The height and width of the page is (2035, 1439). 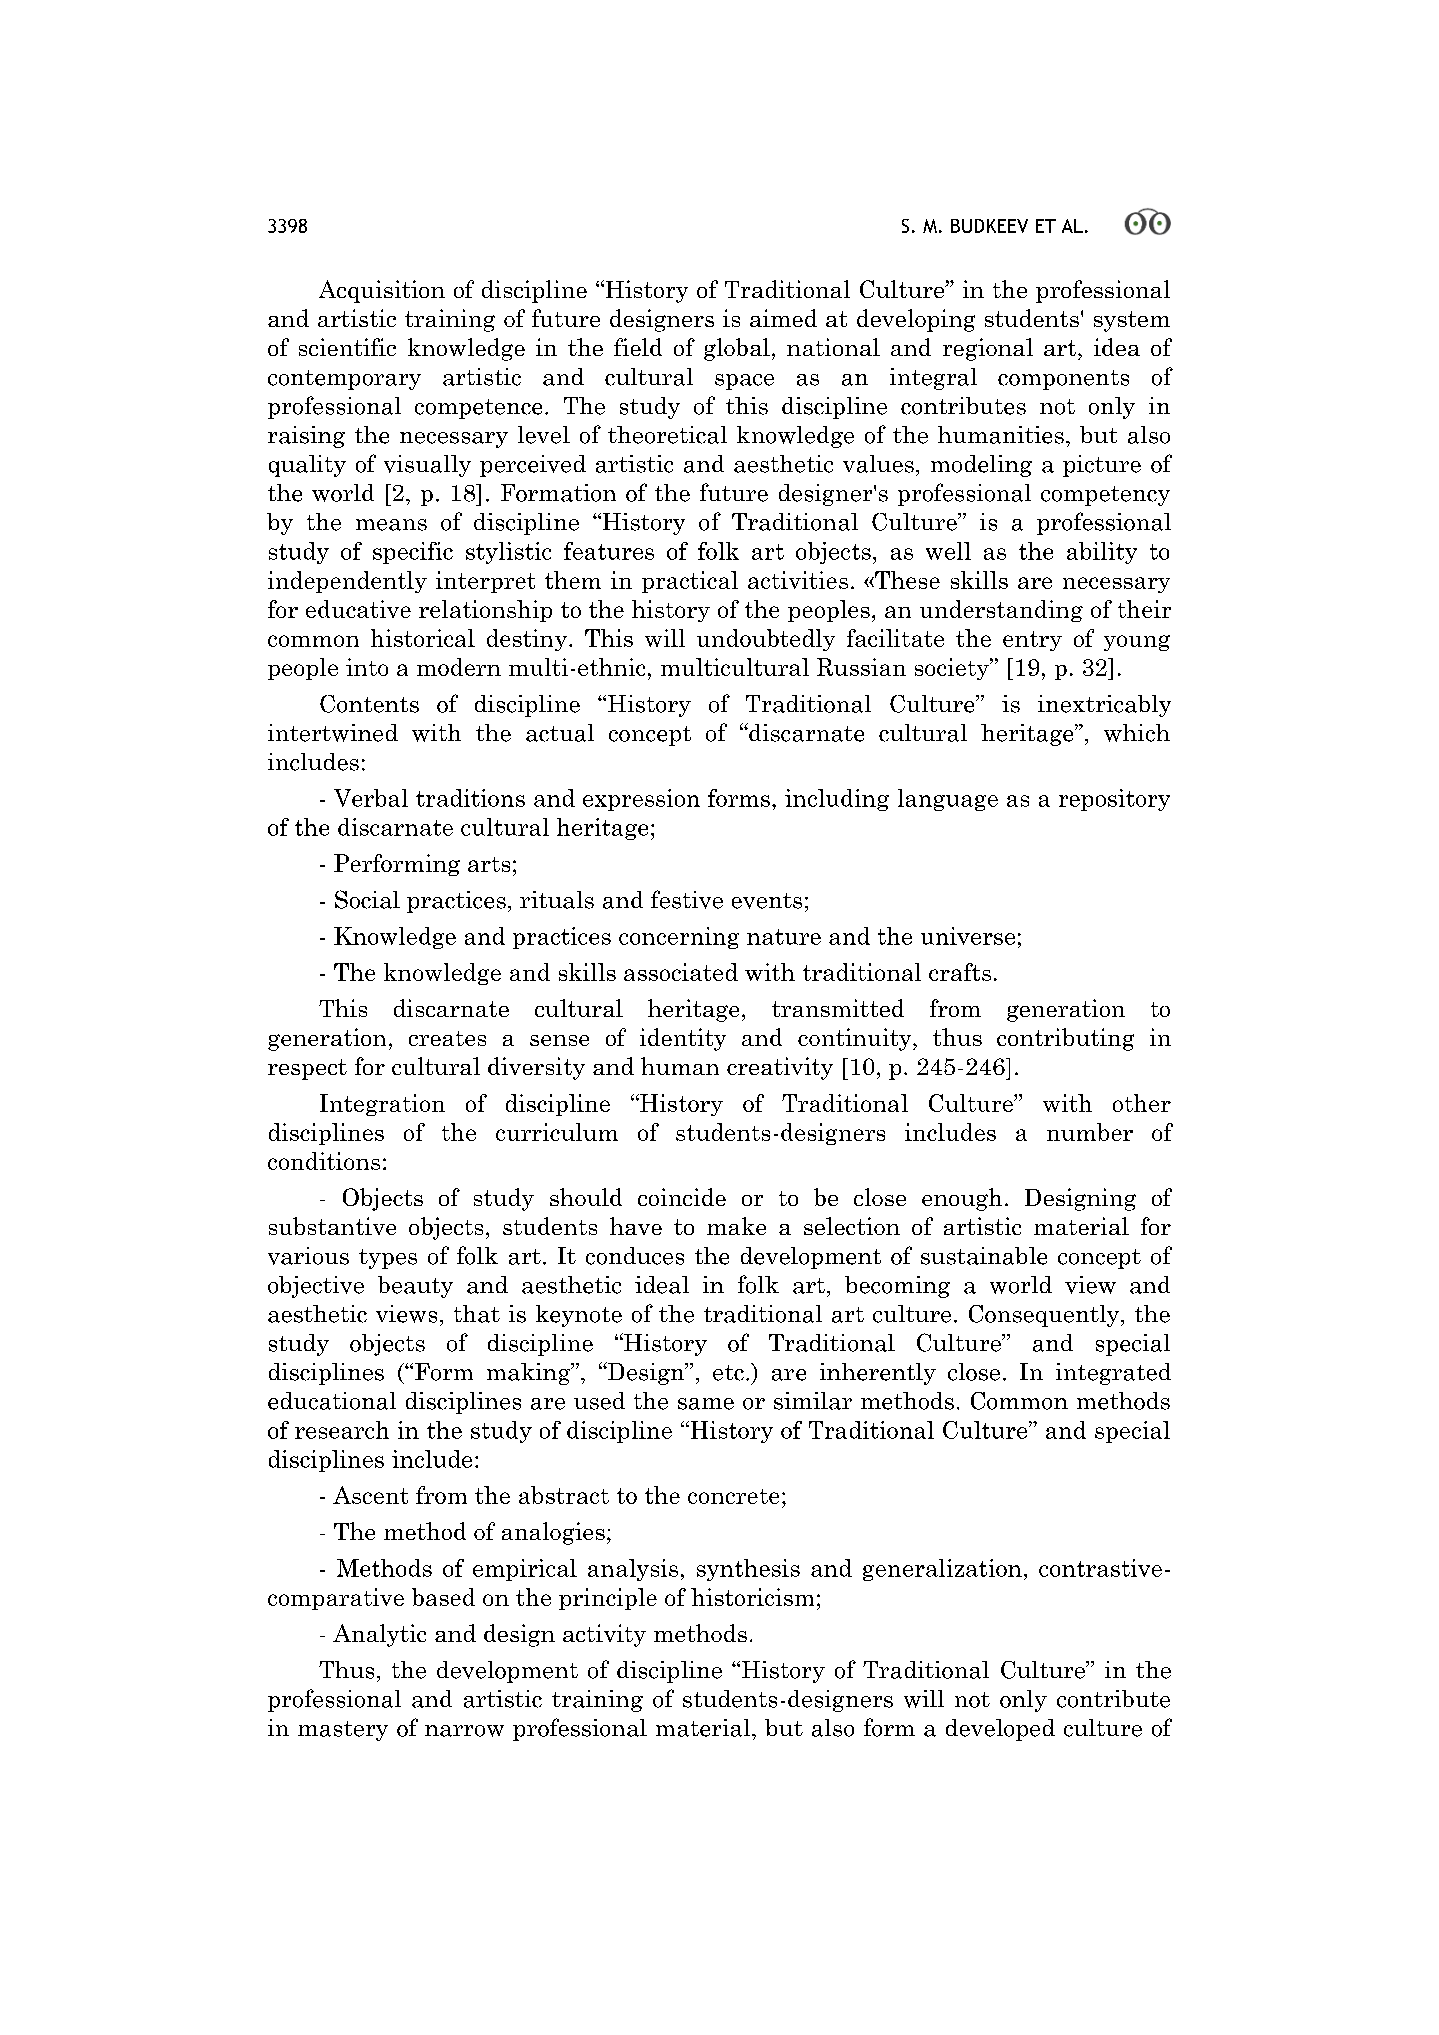 I want to click on historicism, so click(x=752, y=1597).
